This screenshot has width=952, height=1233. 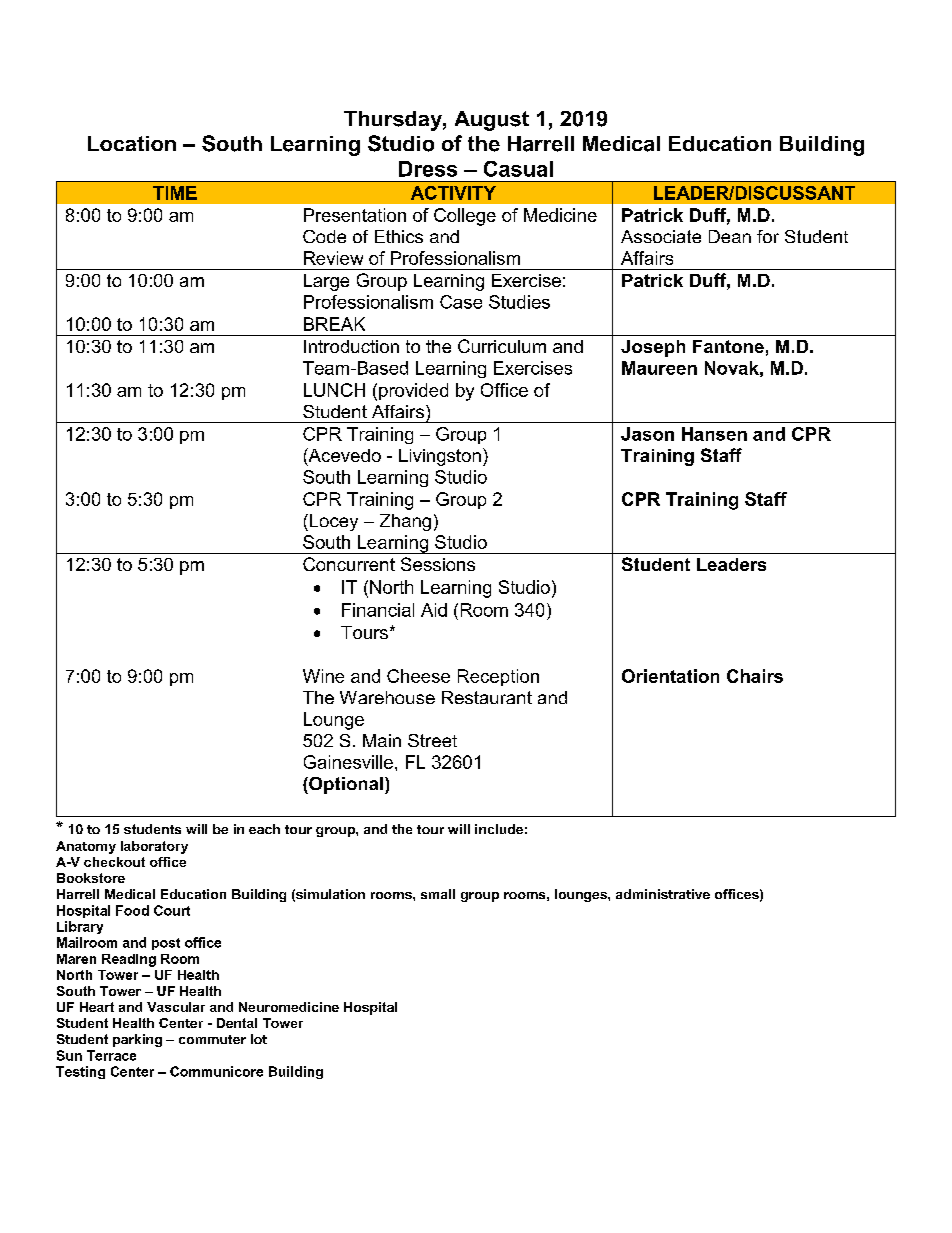 I want to click on Orientation, so click(x=670, y=676).
